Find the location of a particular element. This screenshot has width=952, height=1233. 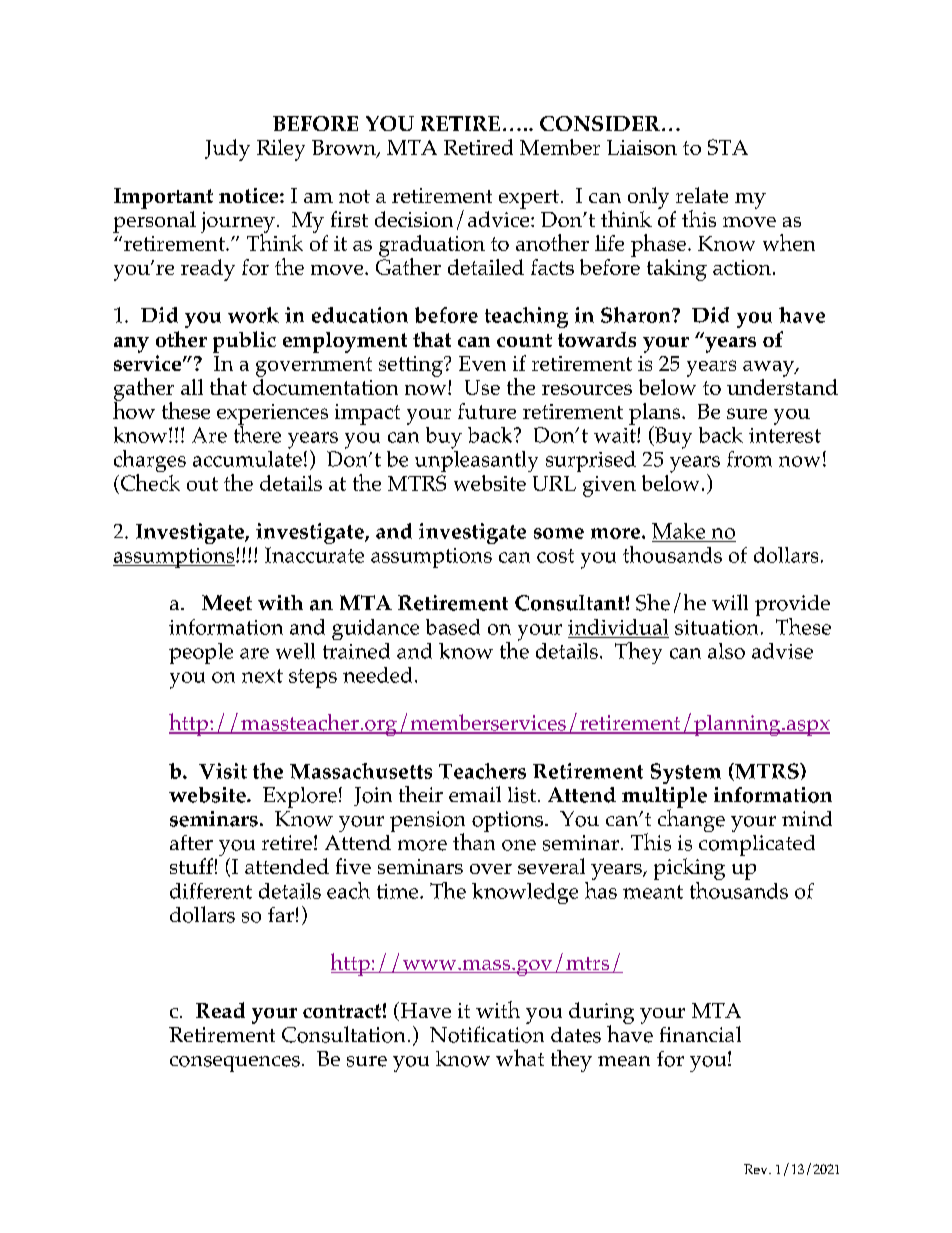

cost is located at coordinates (555, 556).
